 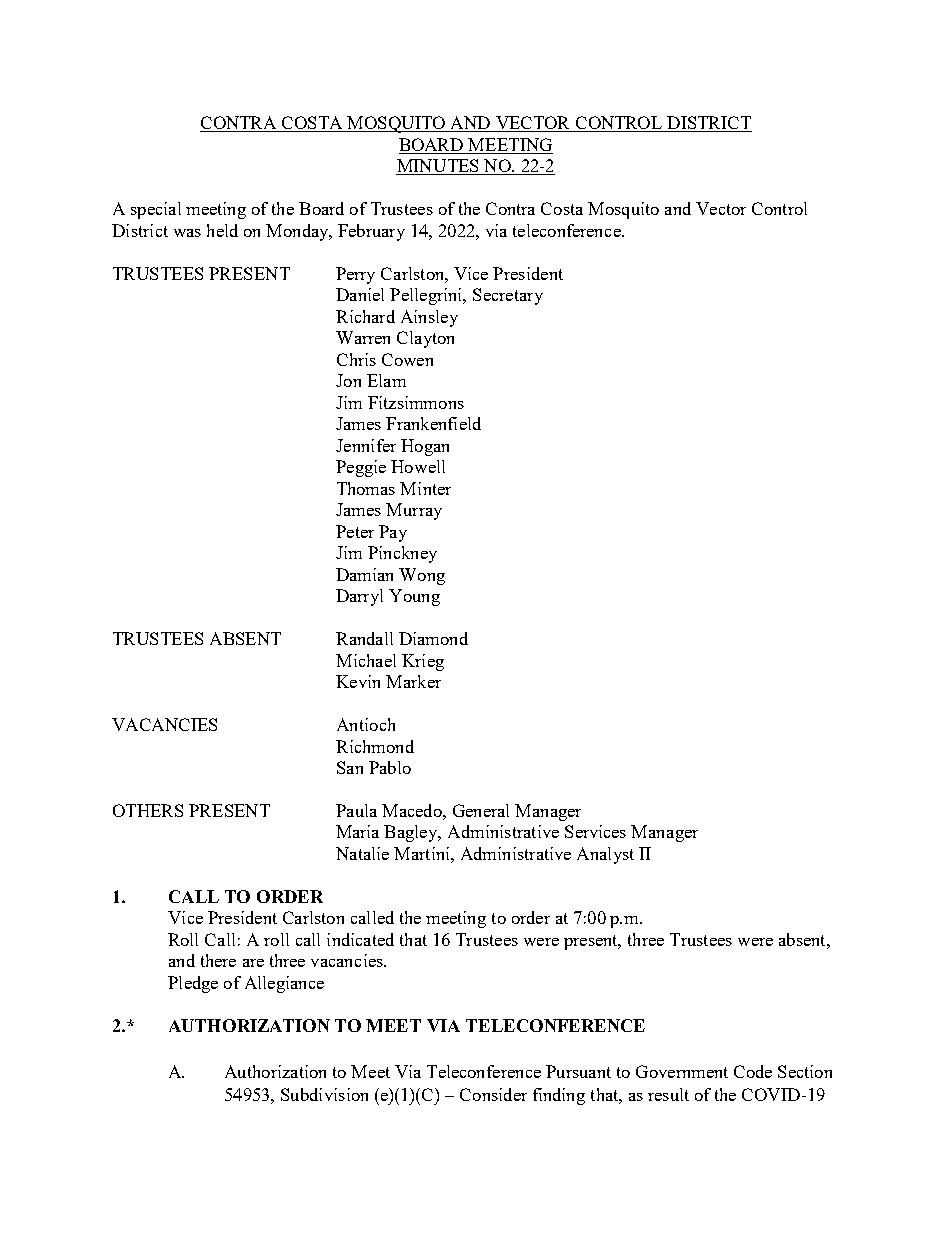 I want to click on Secretary, so click(x=508, y=296).
